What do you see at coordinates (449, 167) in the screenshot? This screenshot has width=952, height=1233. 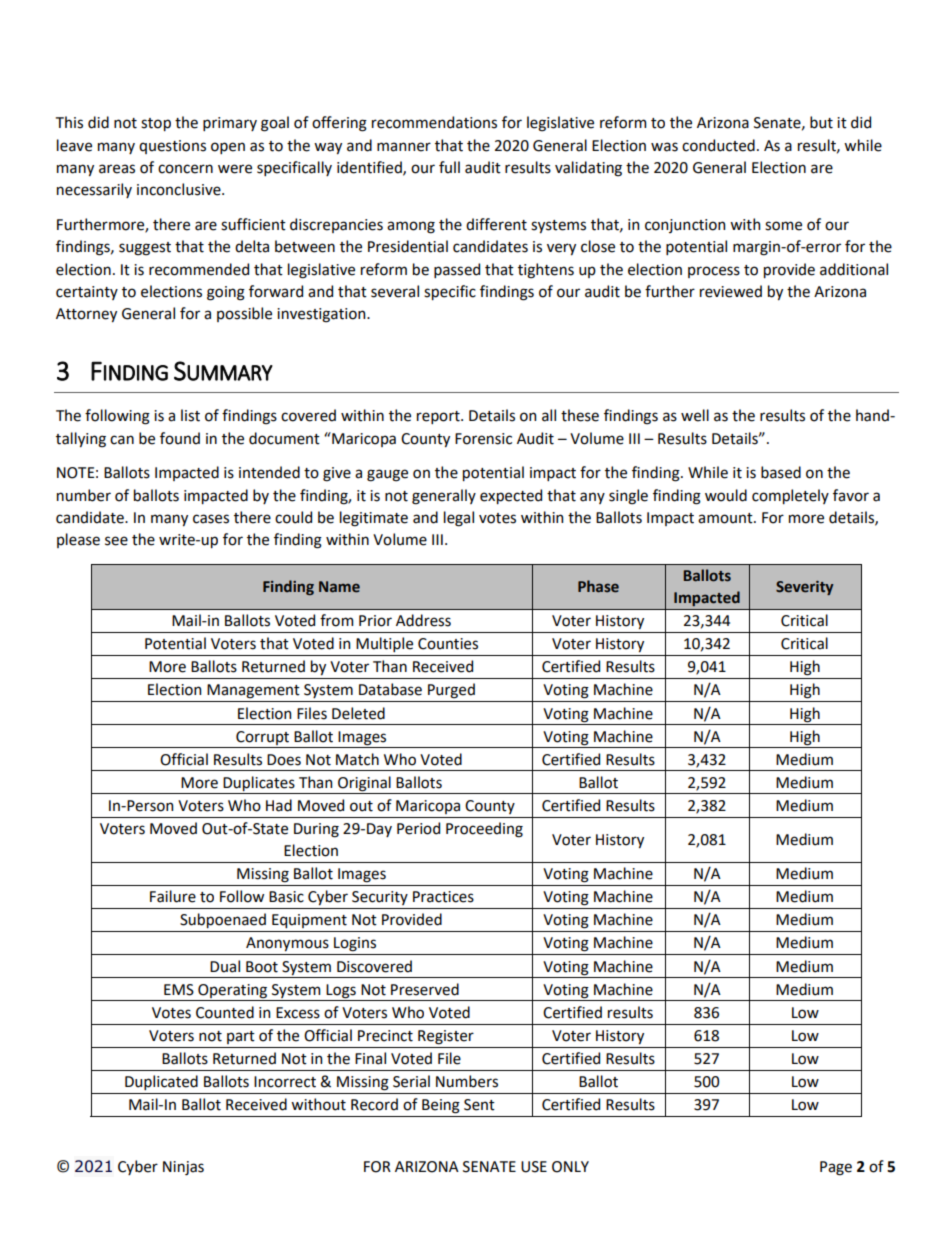 I see `full` at bounding box center [449, 167].
